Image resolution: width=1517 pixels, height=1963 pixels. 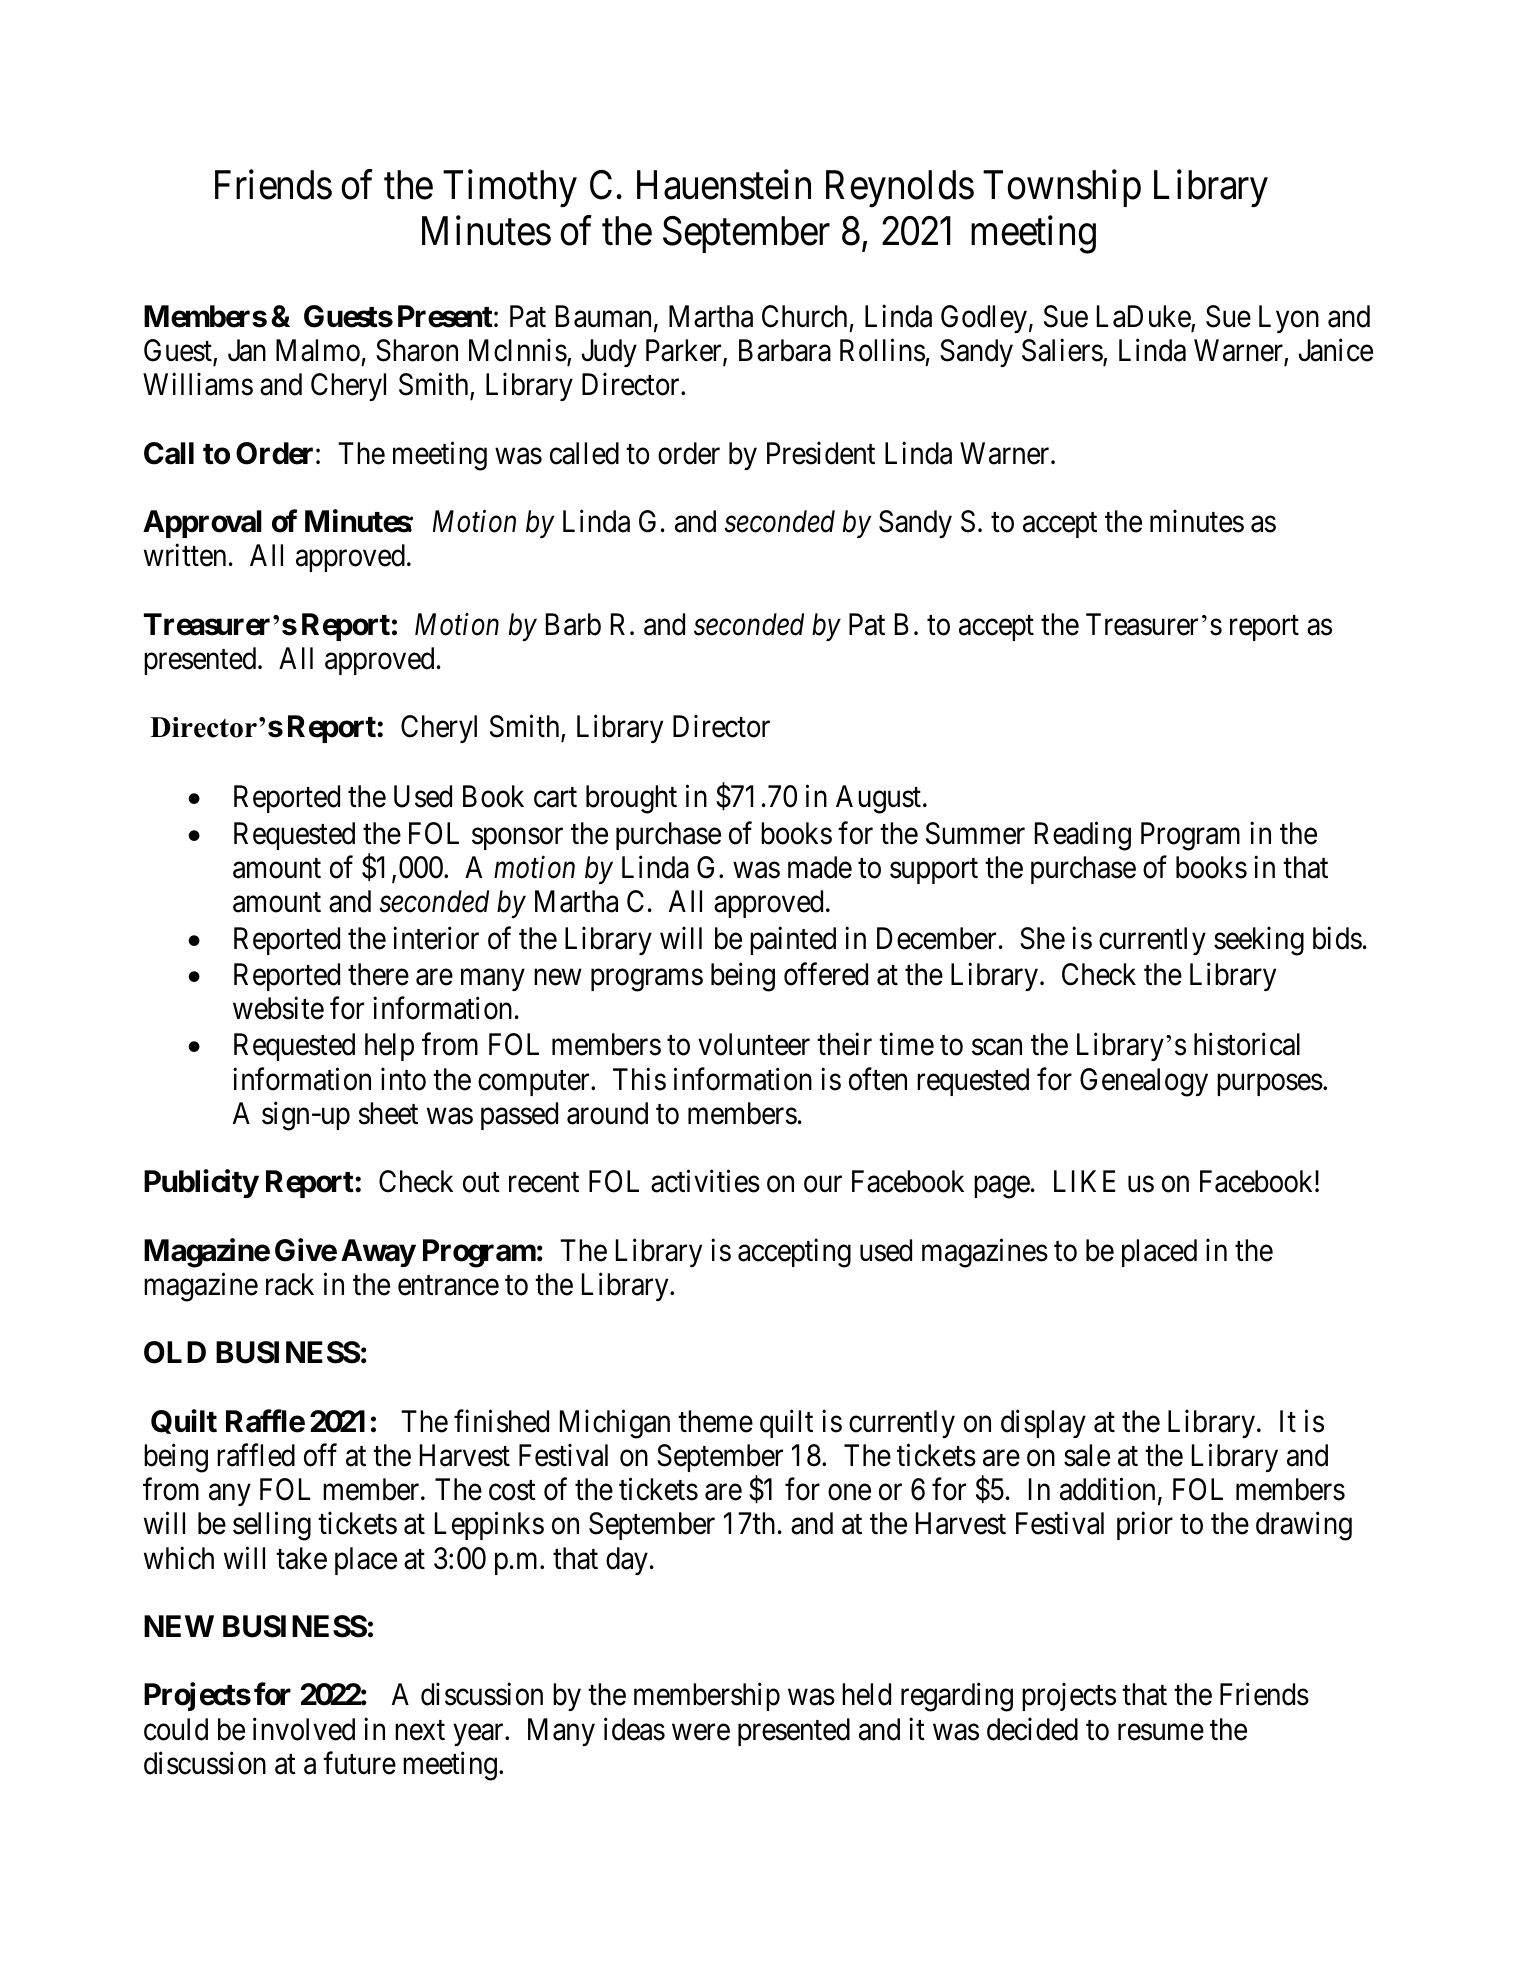 What do you see at coordinates (1062, 188) in the document?
I see `Township` at bounding box center [1062, 188].
